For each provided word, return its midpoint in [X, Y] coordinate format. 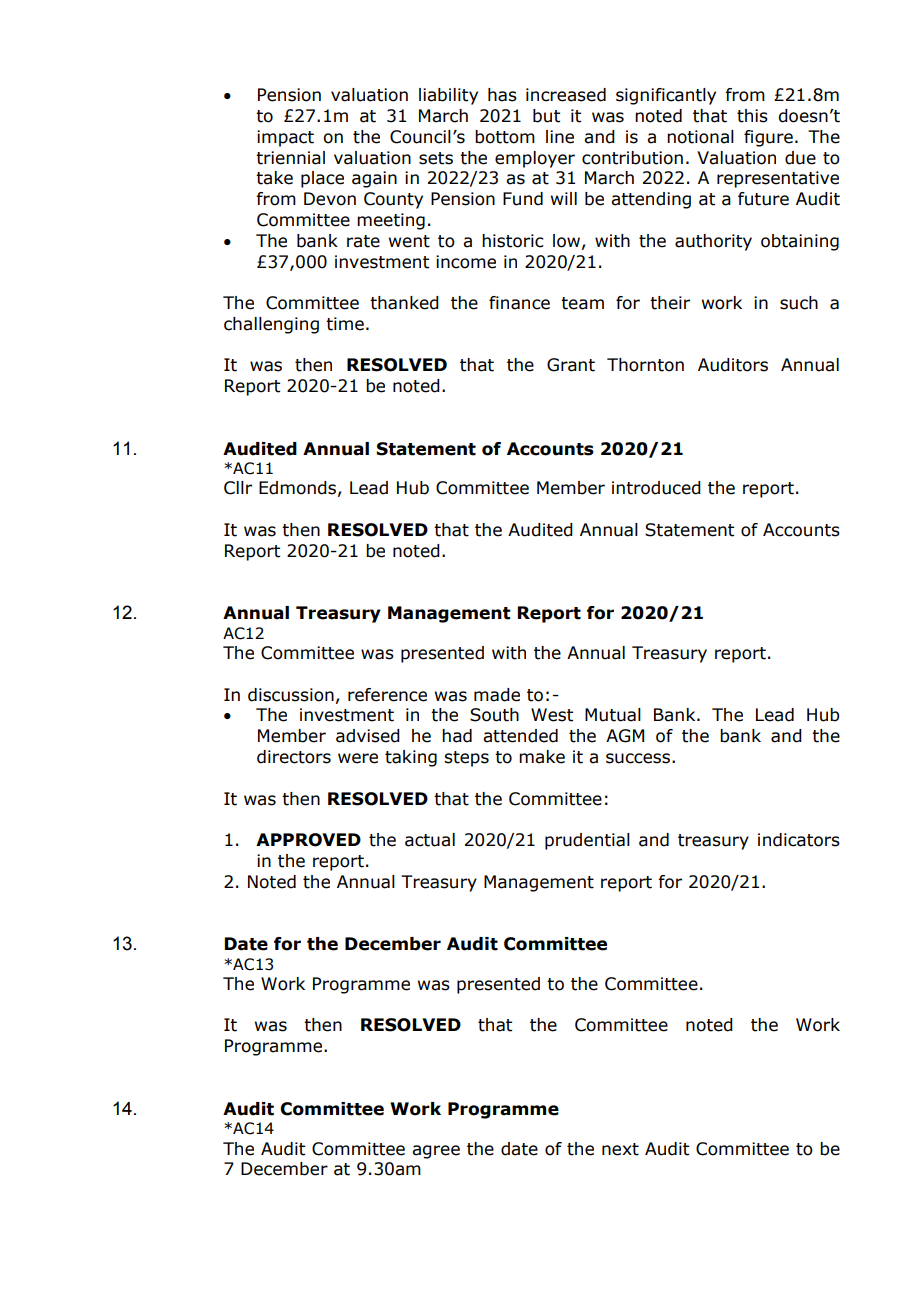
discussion [291, 695]
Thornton [645, 365]
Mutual [613, 715]
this [752, 116]
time [345, 324]
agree [436, 1152]
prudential [587, 841]
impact [285, 138]
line [560, 137]
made [497, 695]
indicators [799, 840]
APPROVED [308, 840]
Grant [571, 365]
